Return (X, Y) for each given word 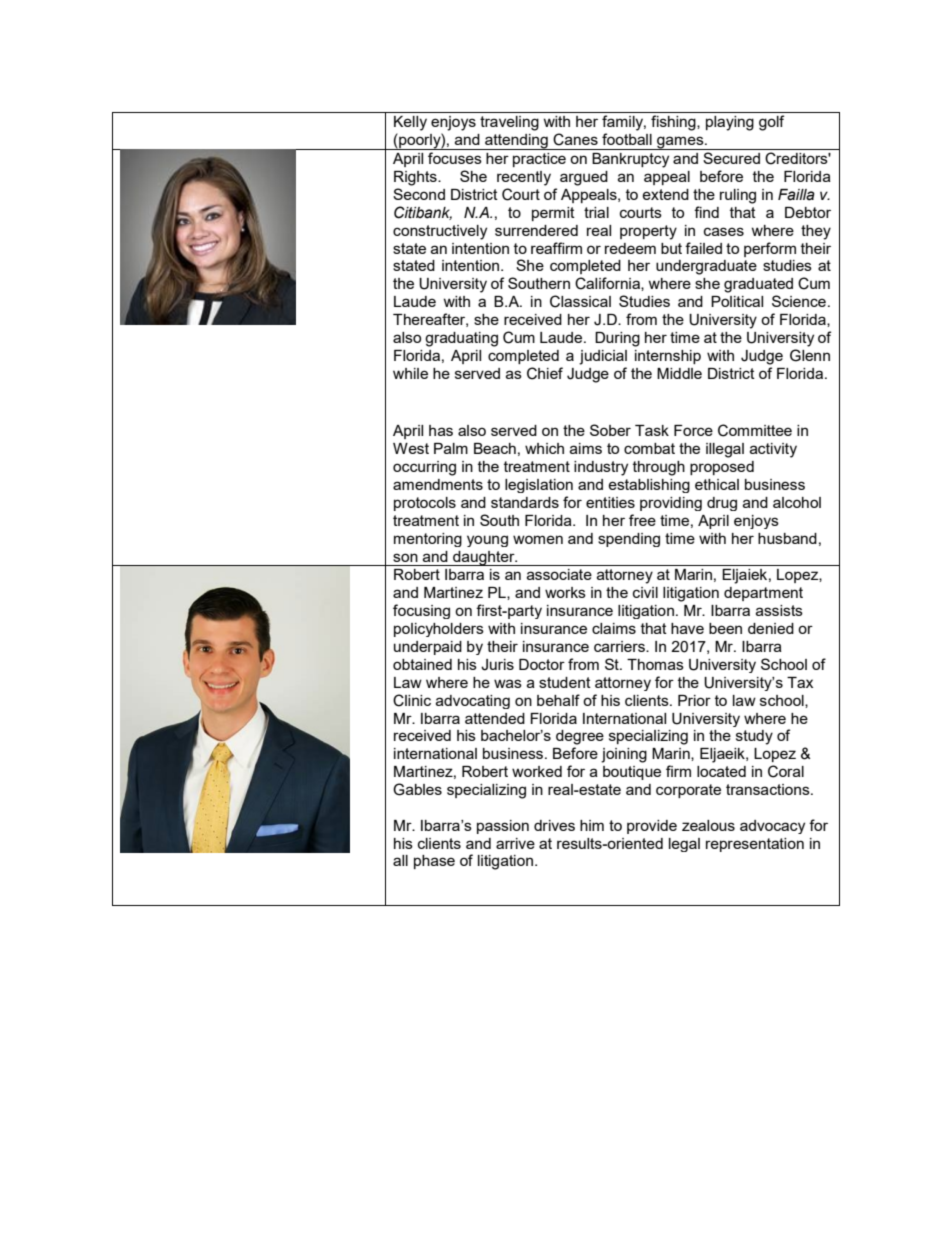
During (617, 339)
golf (771, 123)
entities (610, 502)
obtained (422, 664)
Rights (416, 178)
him (592, 825)
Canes (575, 139)
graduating (461, 339)
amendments (438, 484)
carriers (620, 646)
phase (434, 862)
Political (737, 301)
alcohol (797, 502)
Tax (800, 682)
